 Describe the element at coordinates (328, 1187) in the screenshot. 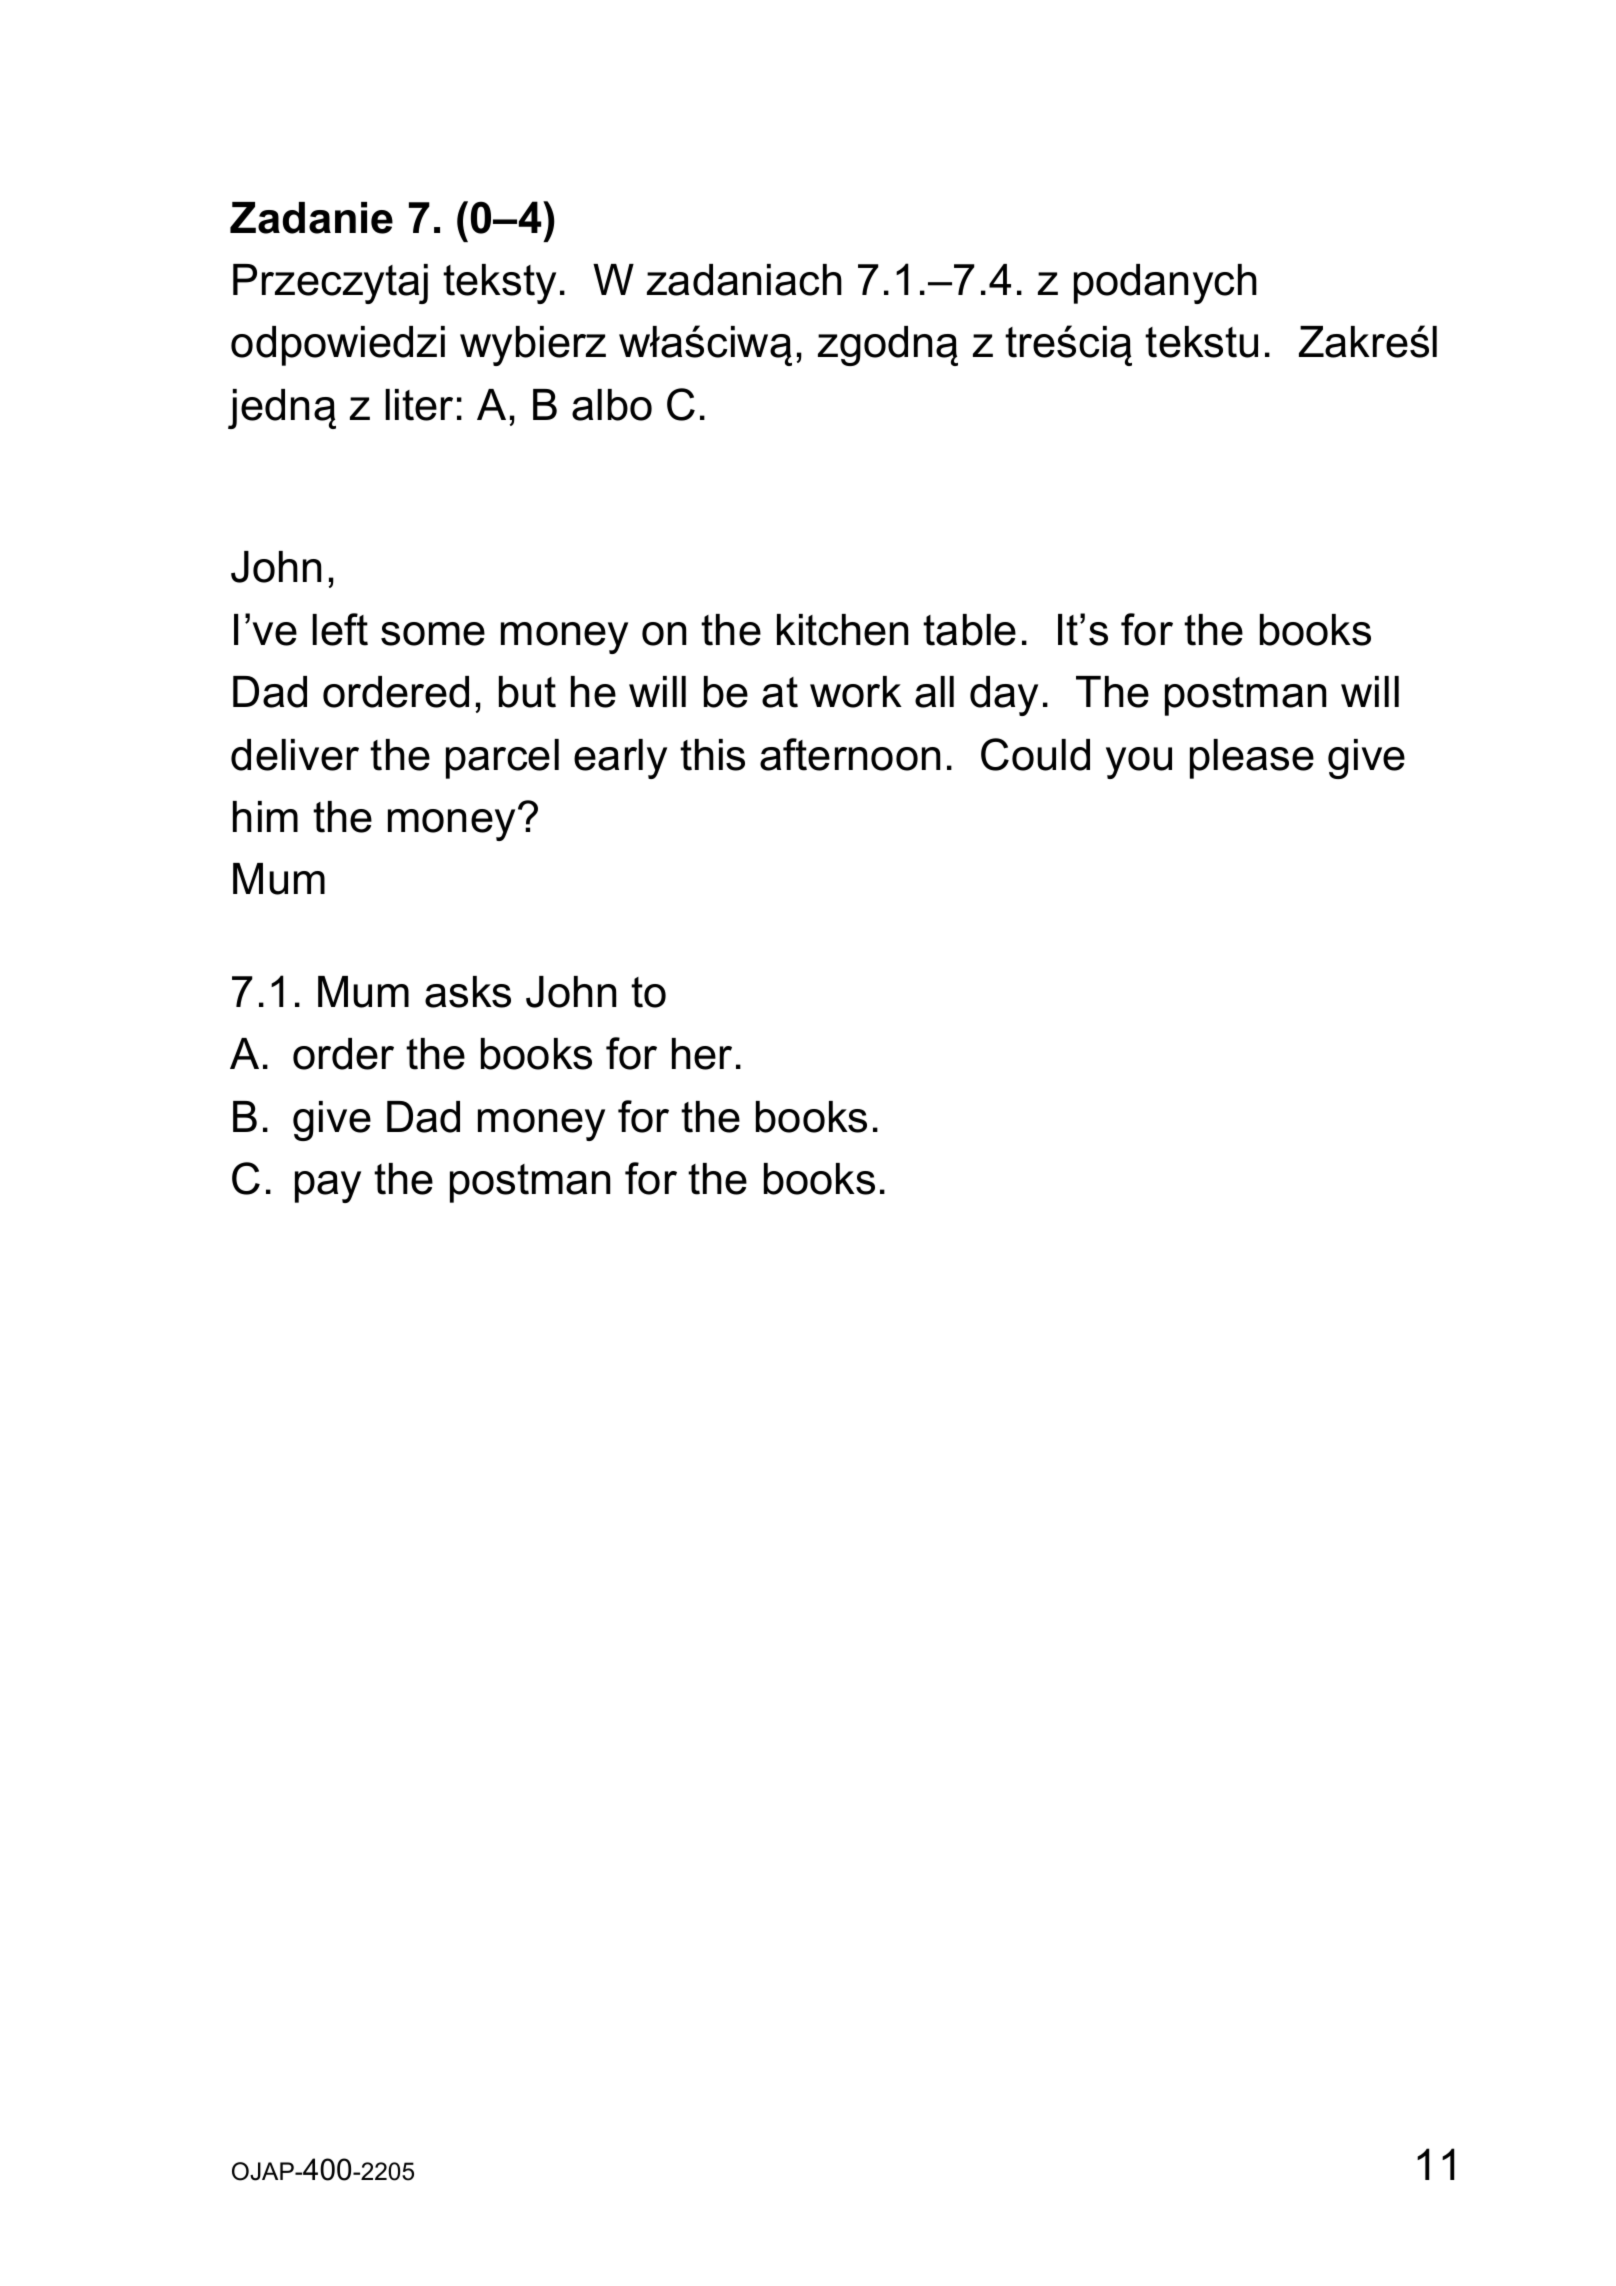

I see `pay` at that location.
